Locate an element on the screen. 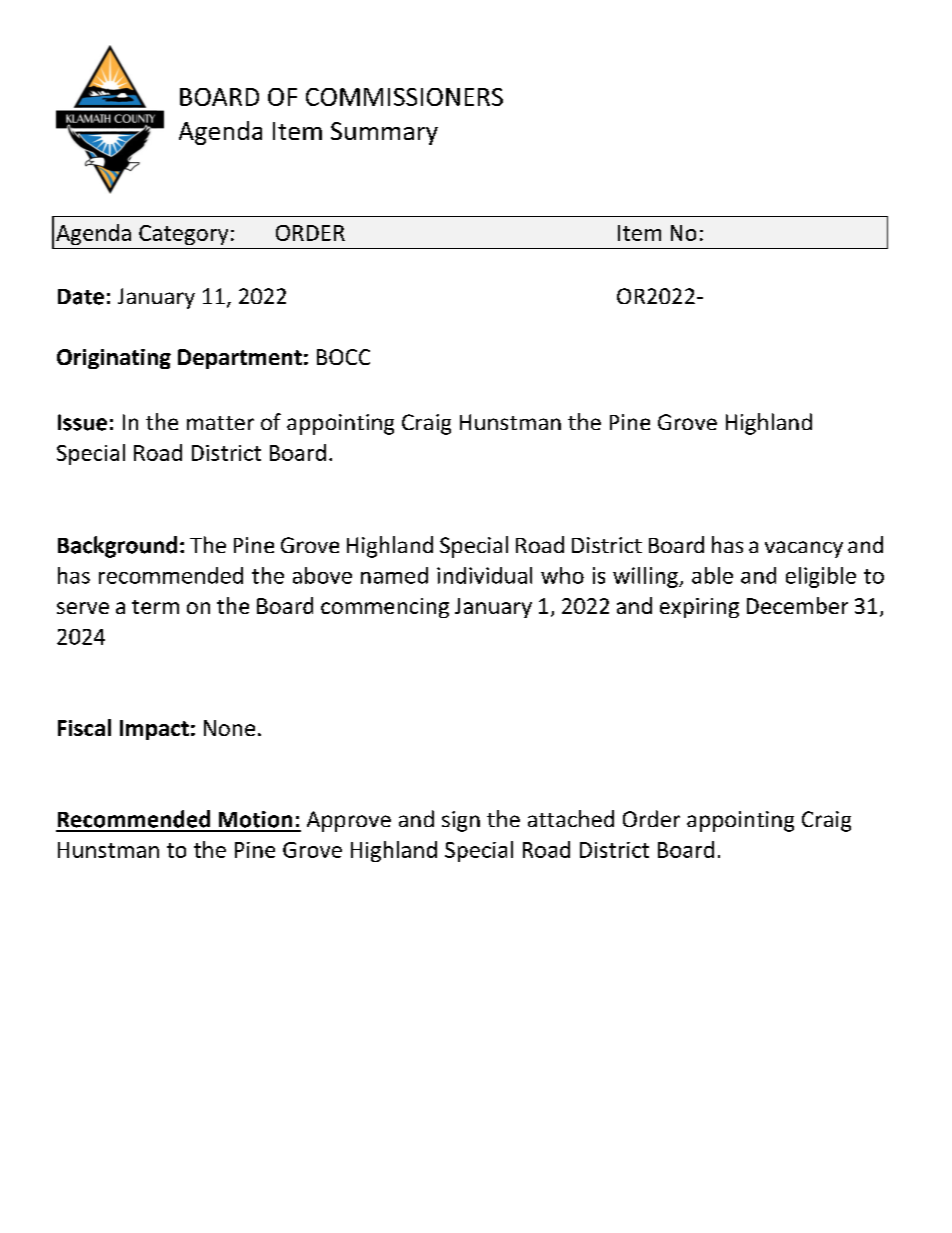 This screenshot has width=952, height=1233. matter is located at coordinates (220, 423).
